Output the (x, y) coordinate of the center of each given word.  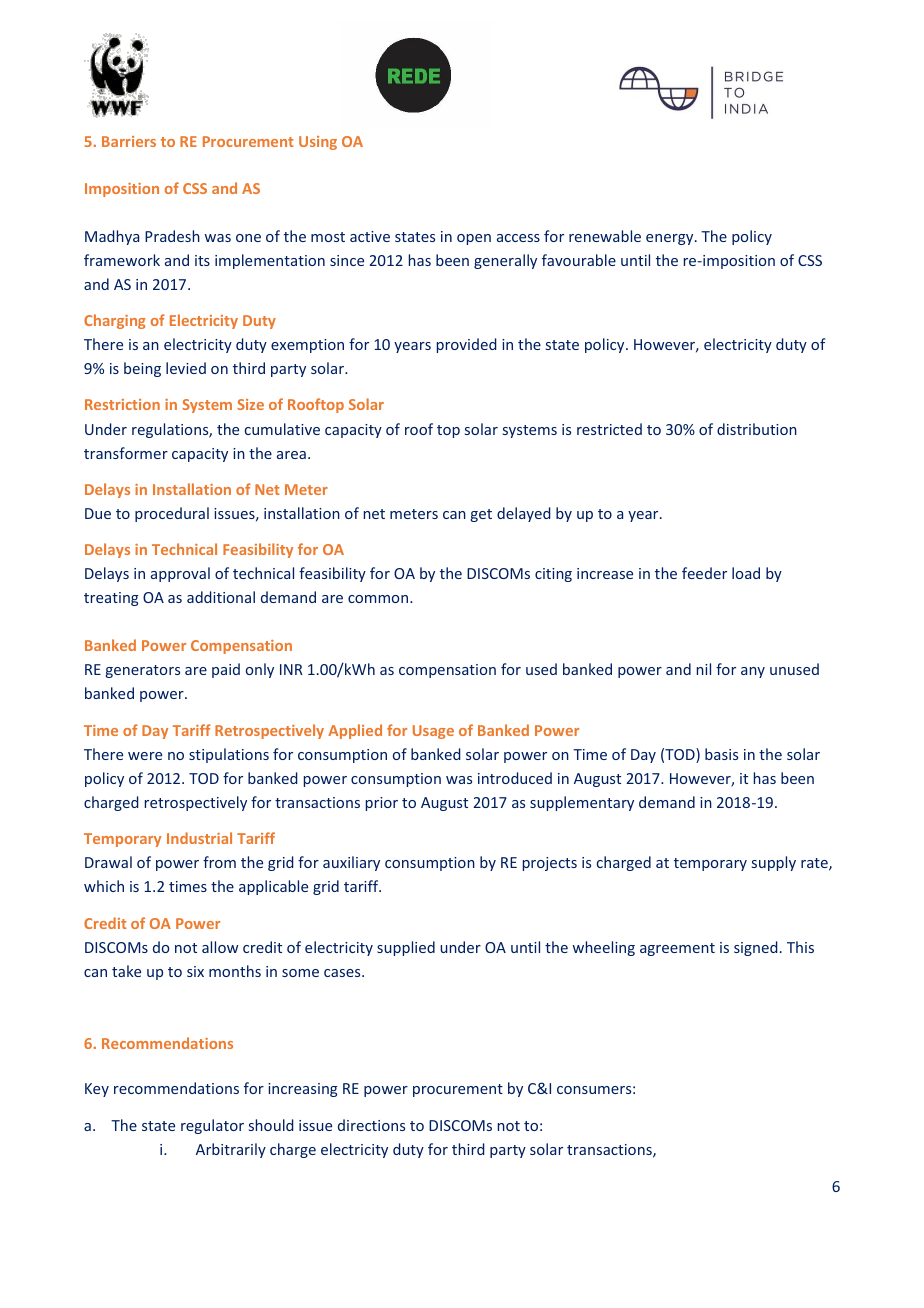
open (474, 239)
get (481, 515)
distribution (757, 429)
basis (721, 754)
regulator (212, 1126)
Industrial (199, 838)
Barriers (129, 141)
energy (671, 239)
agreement (677, 949)
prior (382, 804)
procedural (172, 514)
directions (371, 1125)
